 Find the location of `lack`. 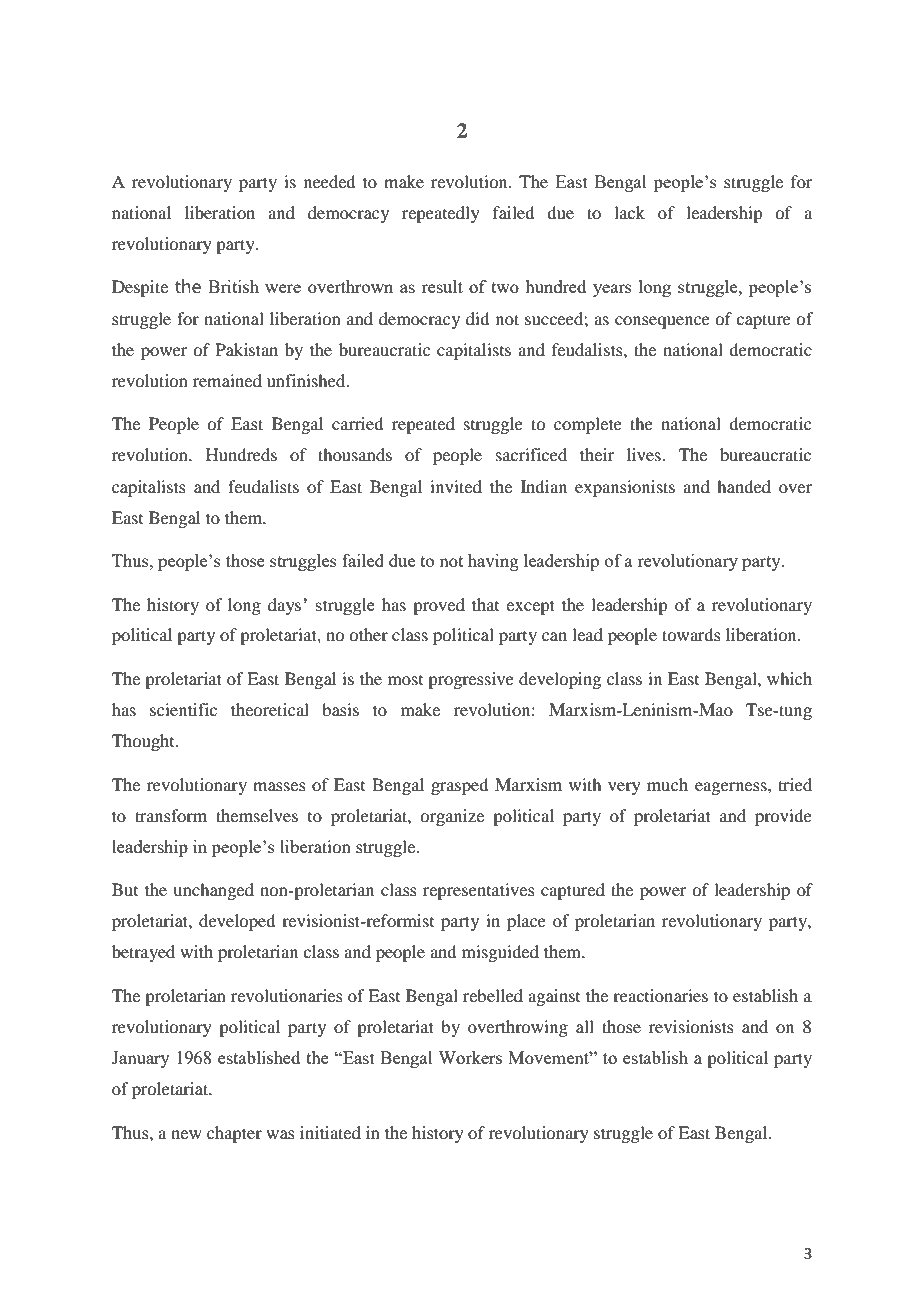

lack is located at coordinates (629, 212).
